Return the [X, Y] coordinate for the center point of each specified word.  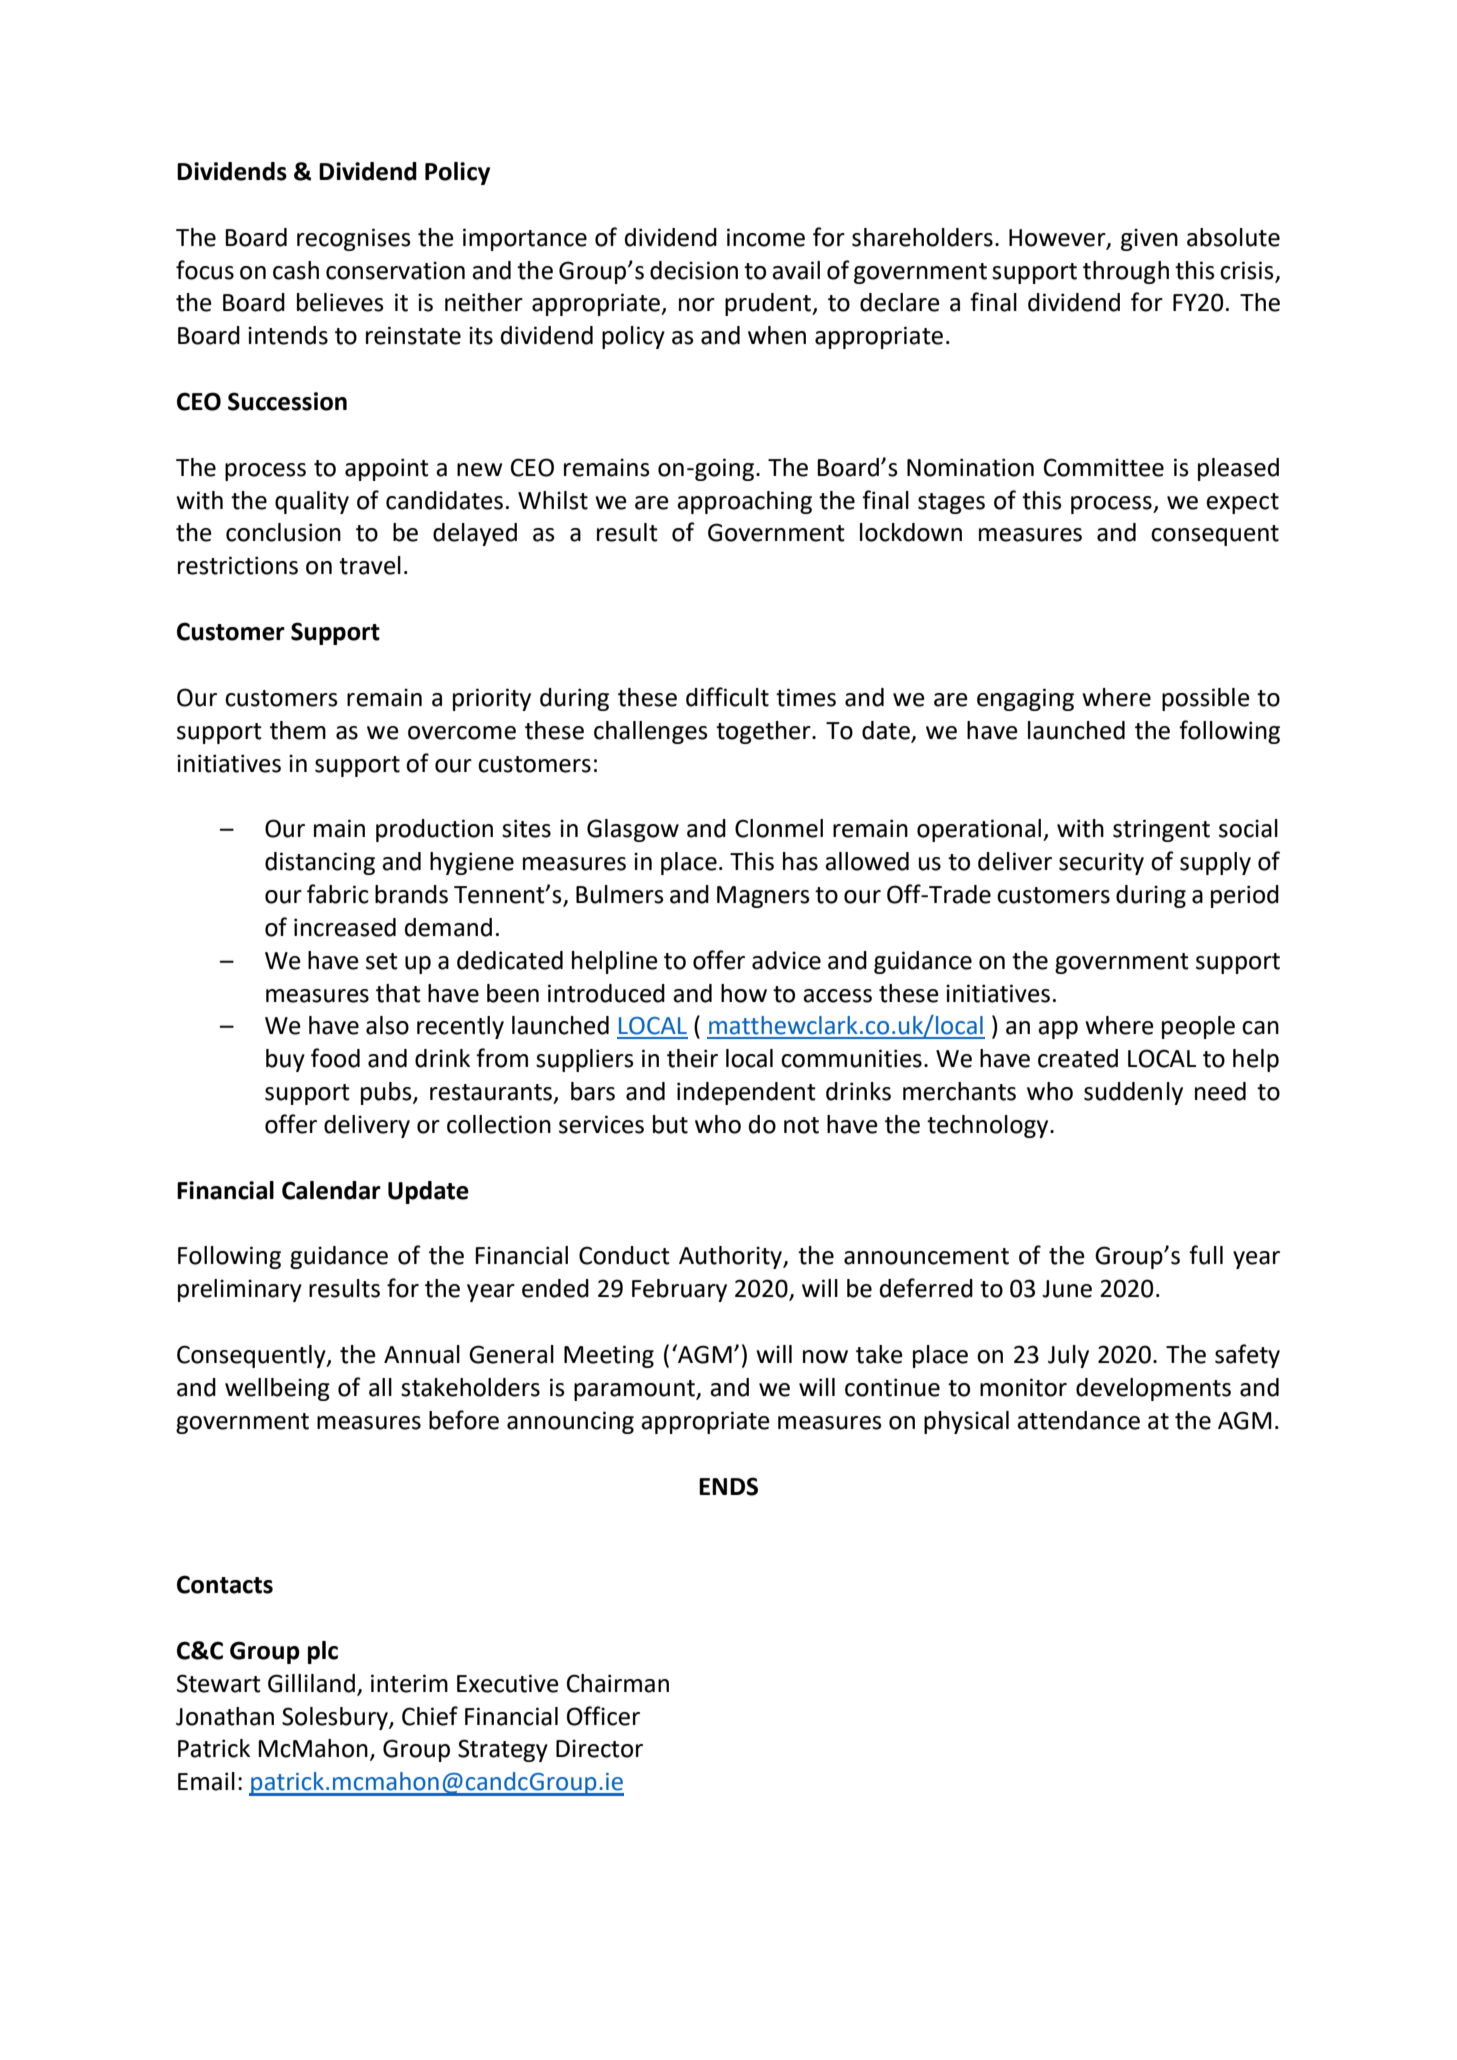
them [298, 730]
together [764, 732]
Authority [731, 1257]
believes [340, 302]
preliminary [240, 1290]
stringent [1161, 830]
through [1126, 272]
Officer [603, 1716]
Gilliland [311, 1683]
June [1067, 1289]
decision [694, 270]
